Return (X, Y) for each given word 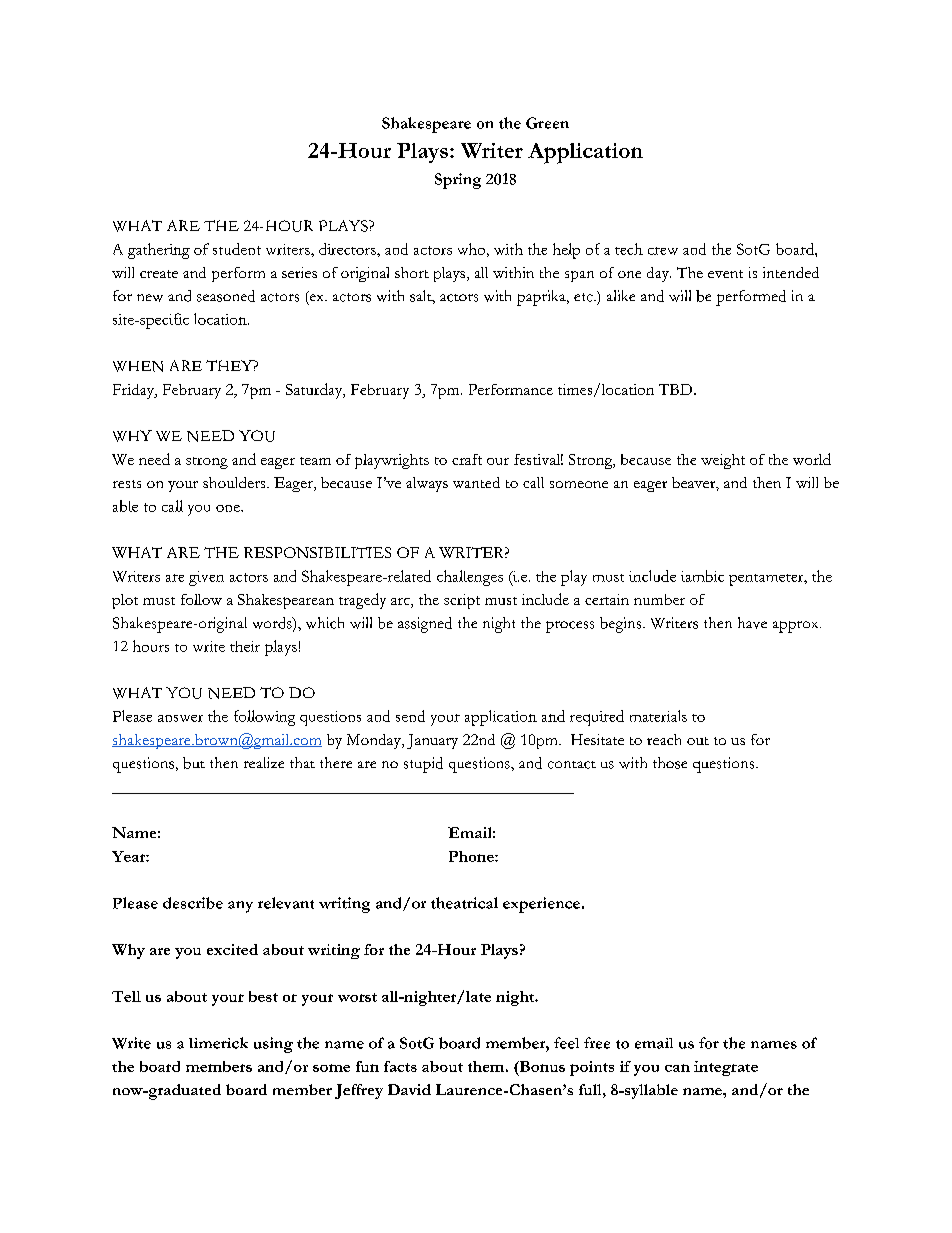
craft (467, 459)
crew (663, 251)
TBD (677, 389)
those (670, 763)
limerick (218, 1043)
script (462, 601)
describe (193, 903)
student (237, 249)
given (206, 578)
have (752, 623)
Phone (472, 856)
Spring (458, 181)
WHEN (138, 366)
